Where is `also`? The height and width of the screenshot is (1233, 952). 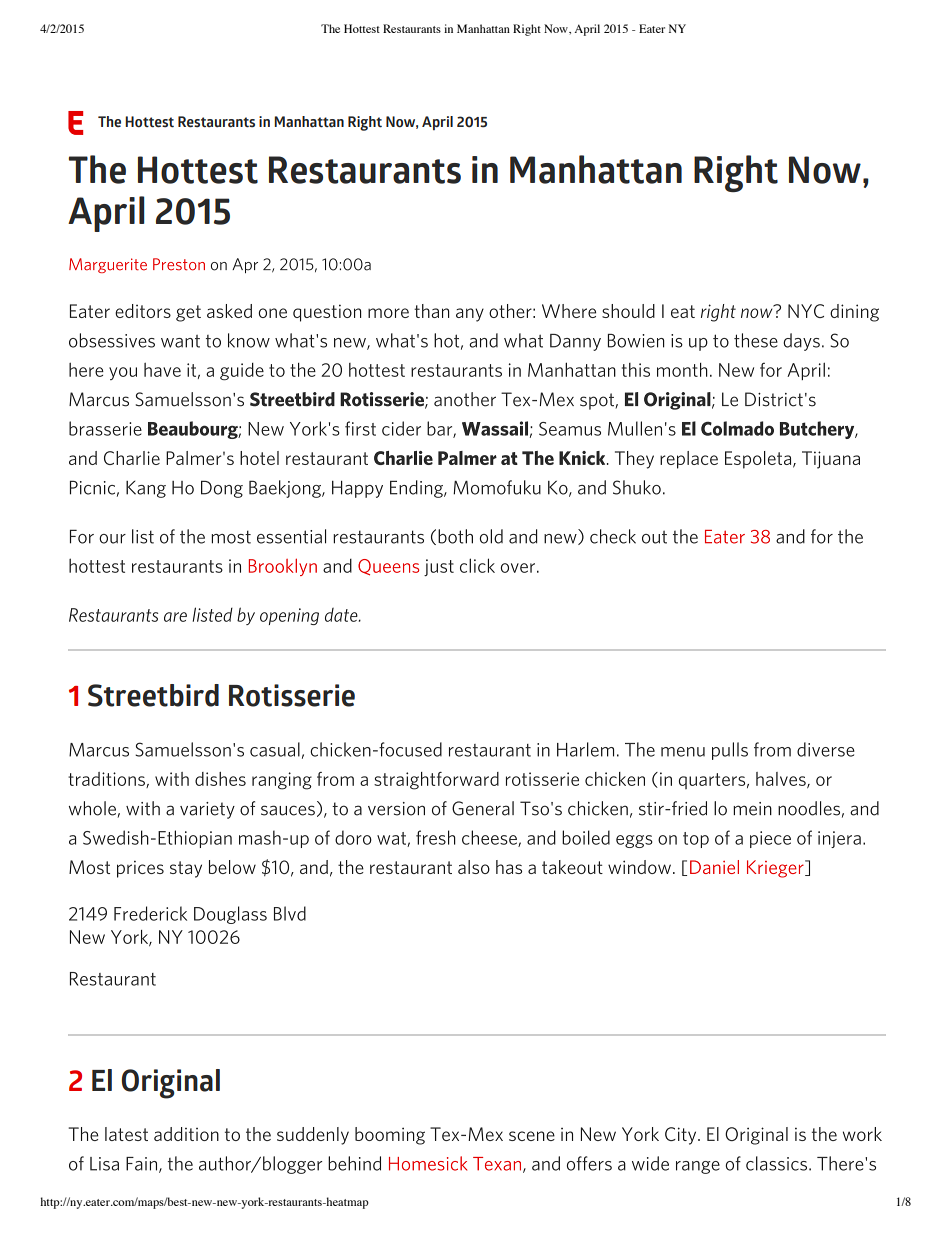 also is located at coordinates (474, 867).
